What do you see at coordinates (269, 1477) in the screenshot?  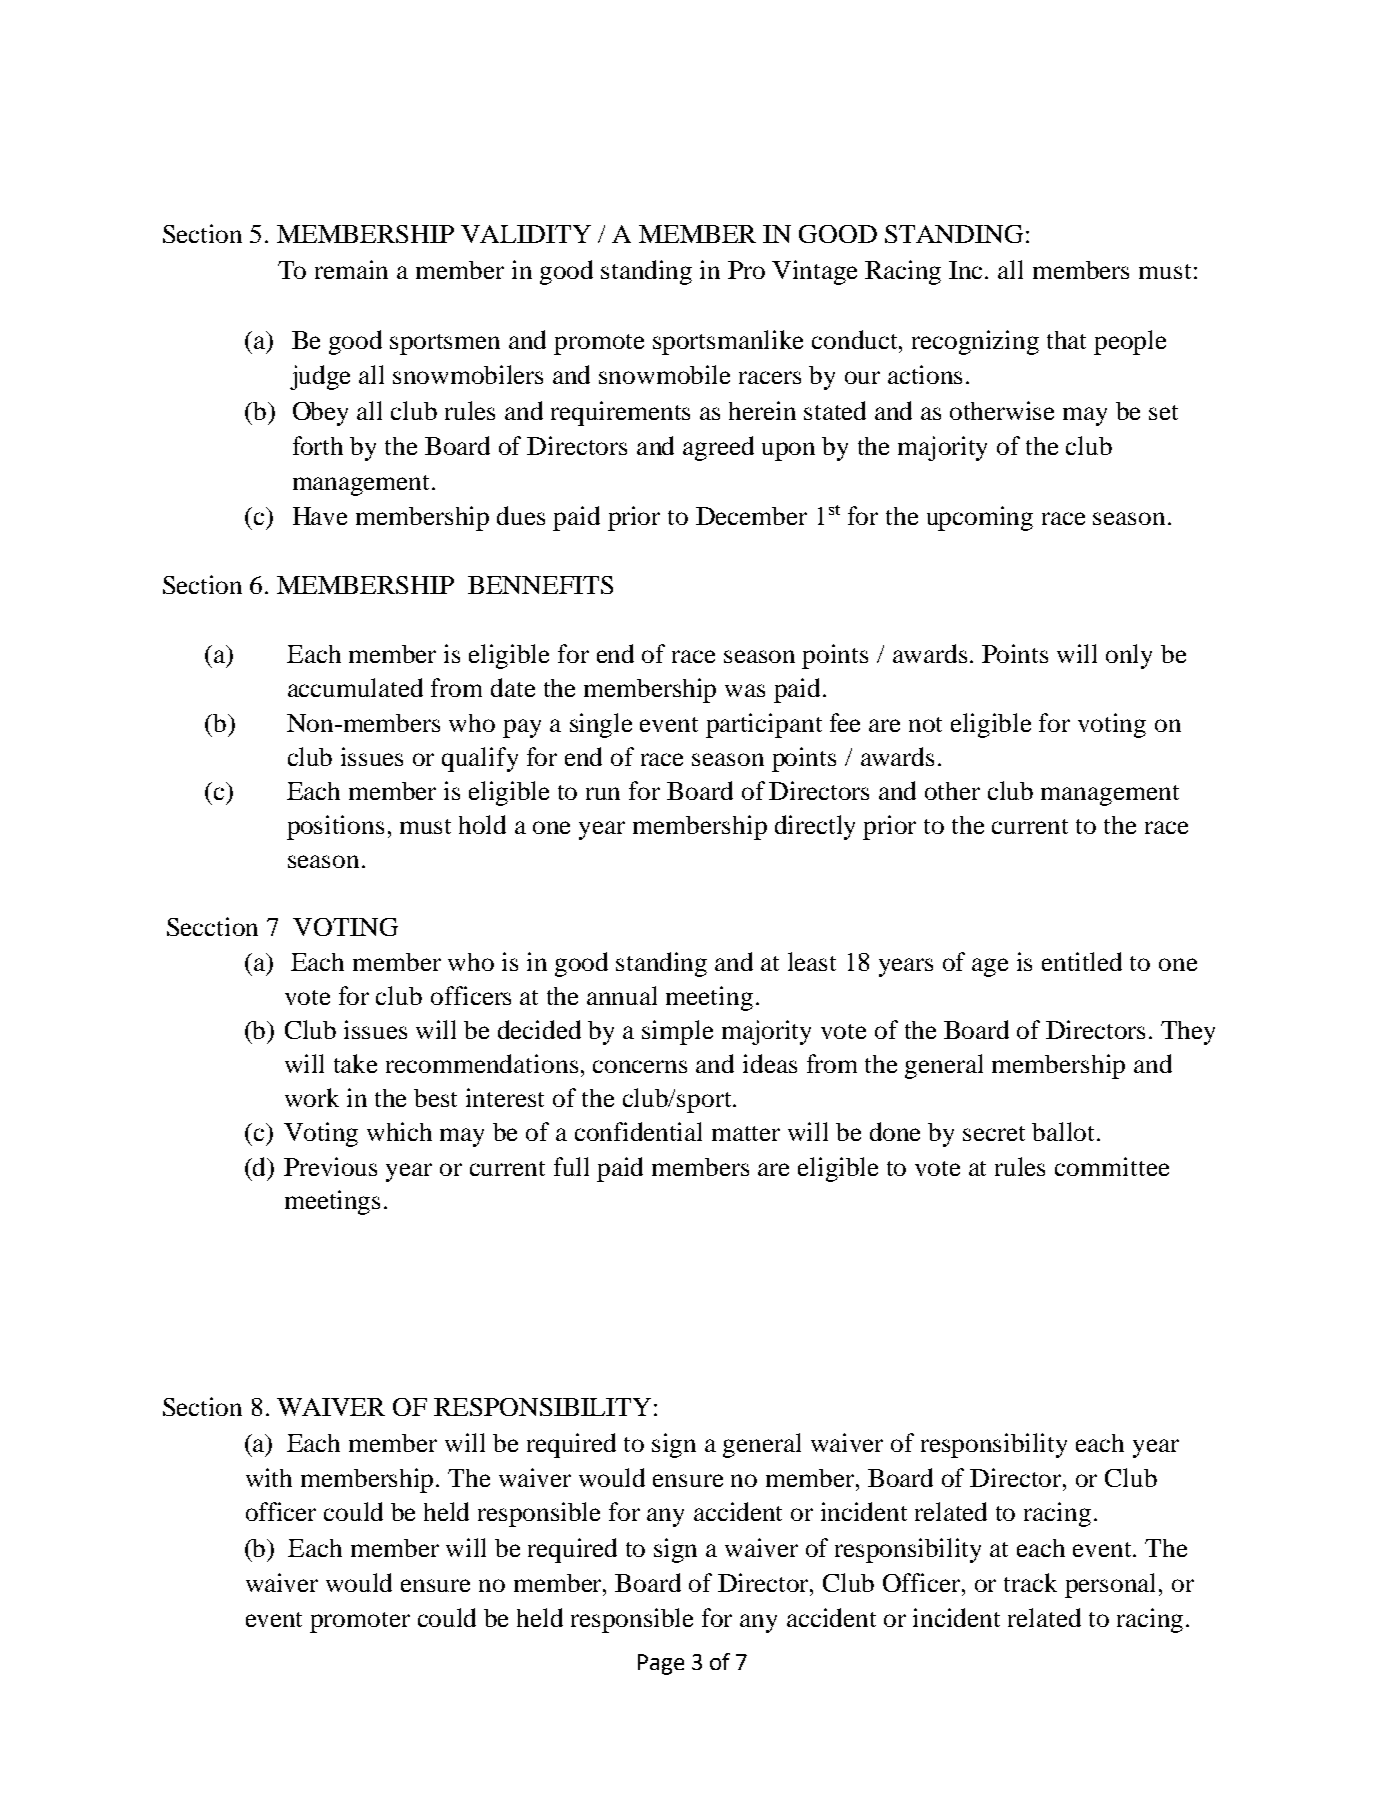 I see `with` at bounding box center [269, 1477].
